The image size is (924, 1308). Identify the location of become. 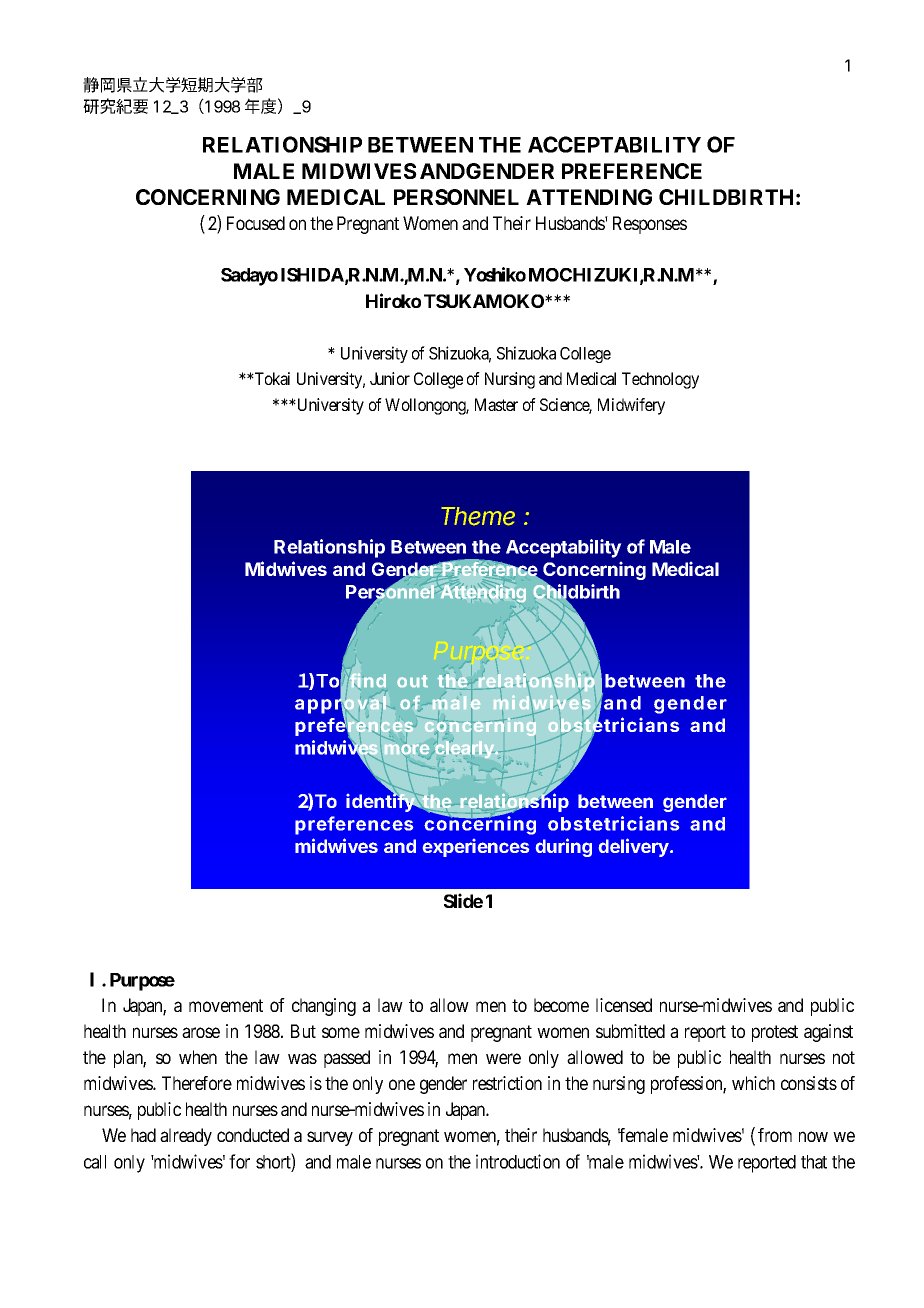
(561, 1005).
